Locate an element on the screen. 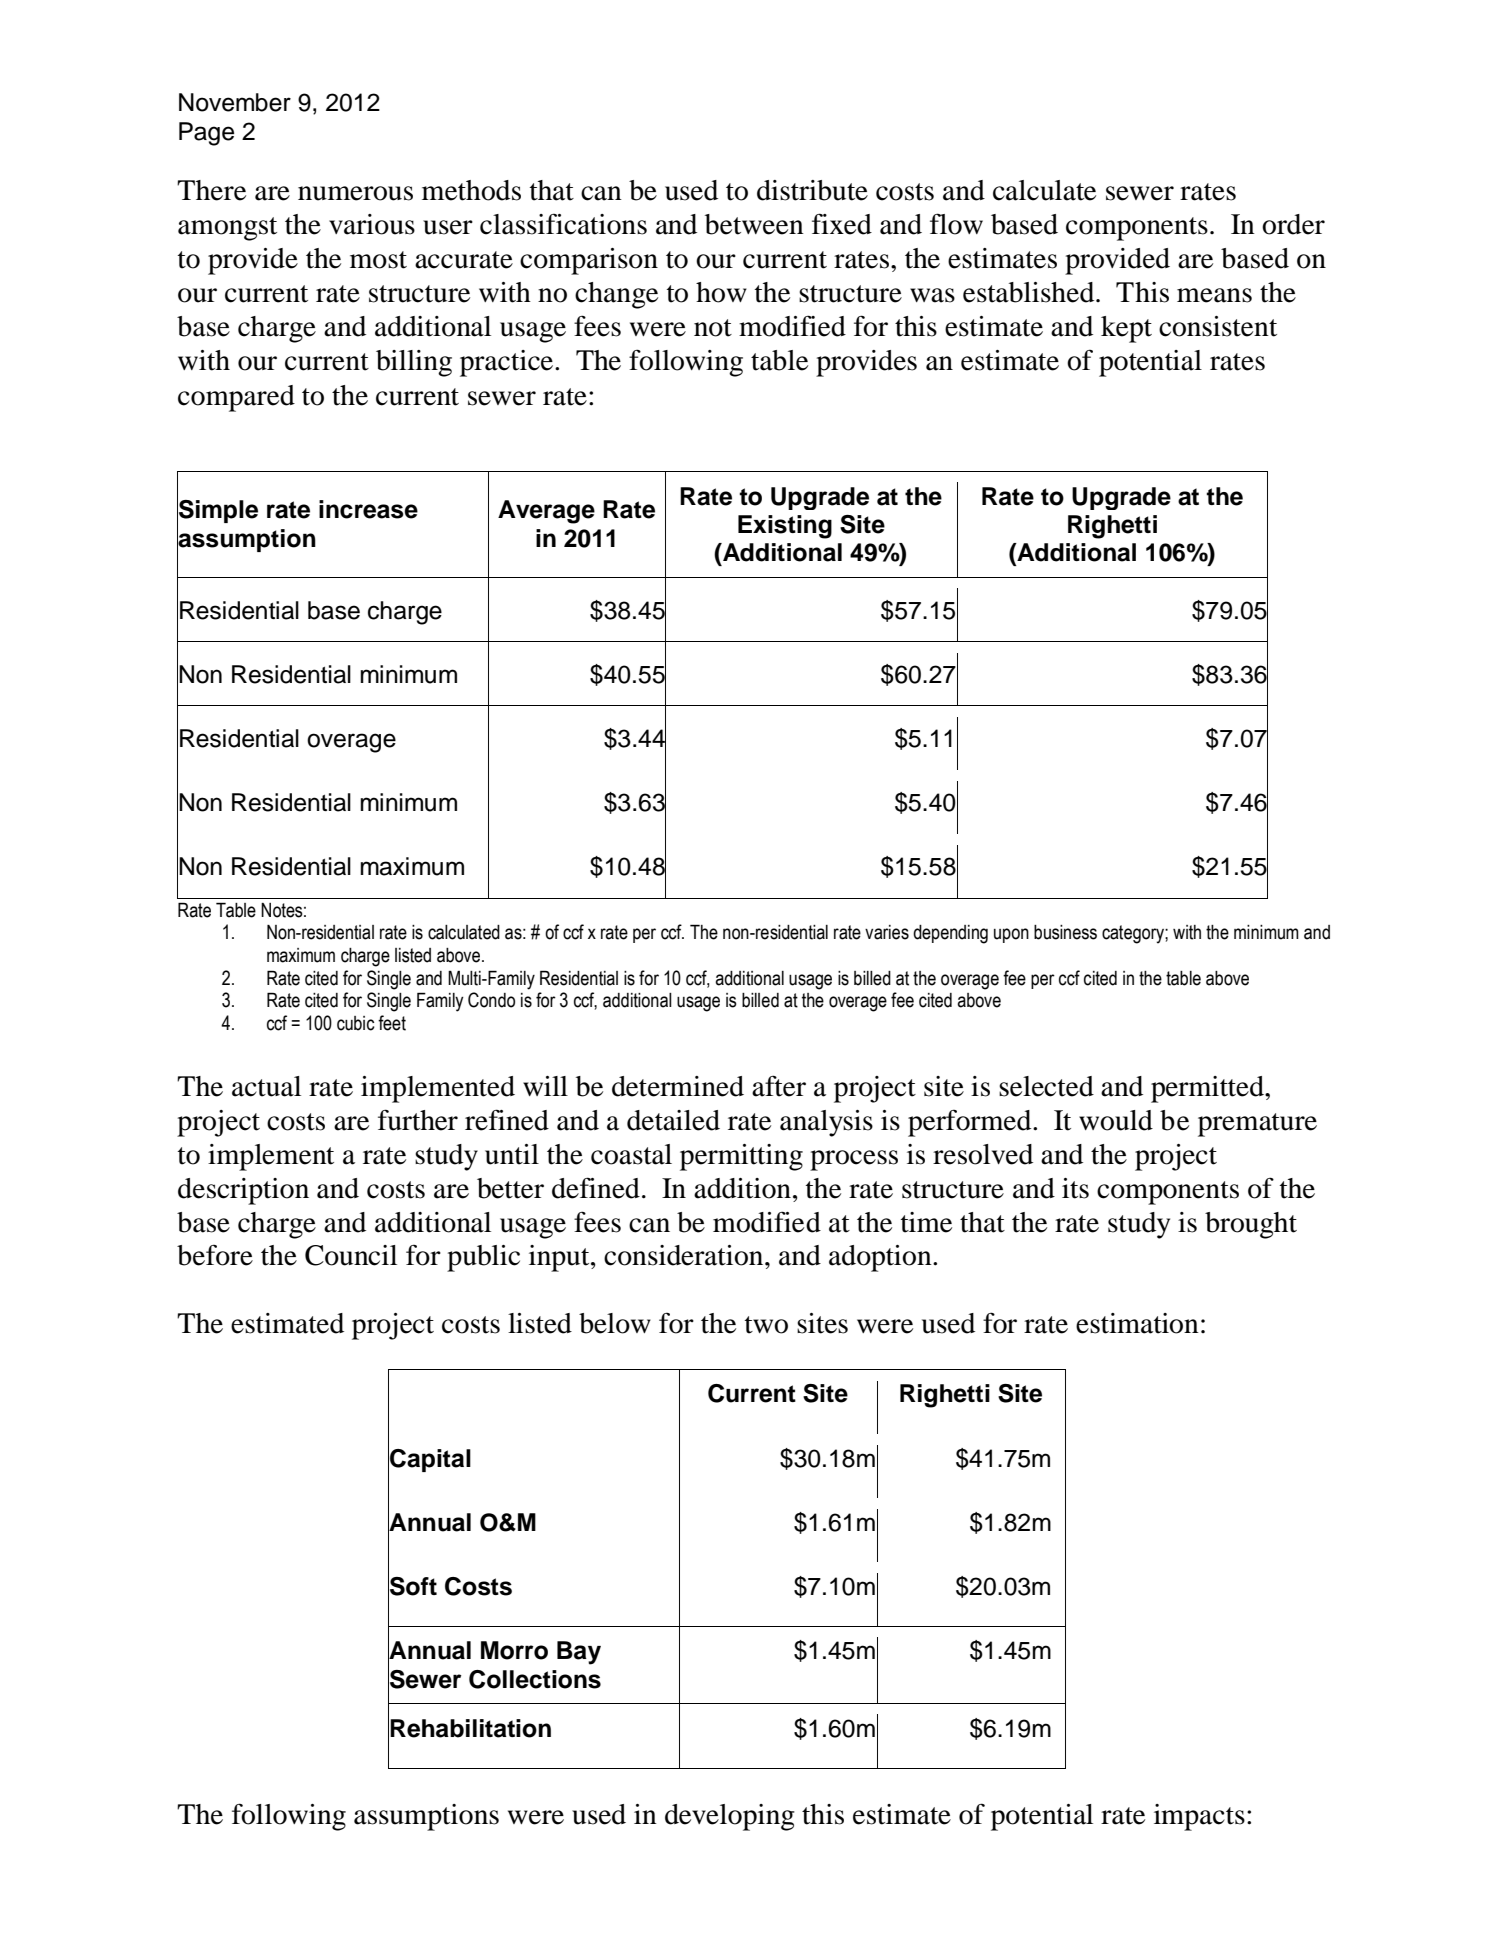  order is located at coordinates (1293, 224).
